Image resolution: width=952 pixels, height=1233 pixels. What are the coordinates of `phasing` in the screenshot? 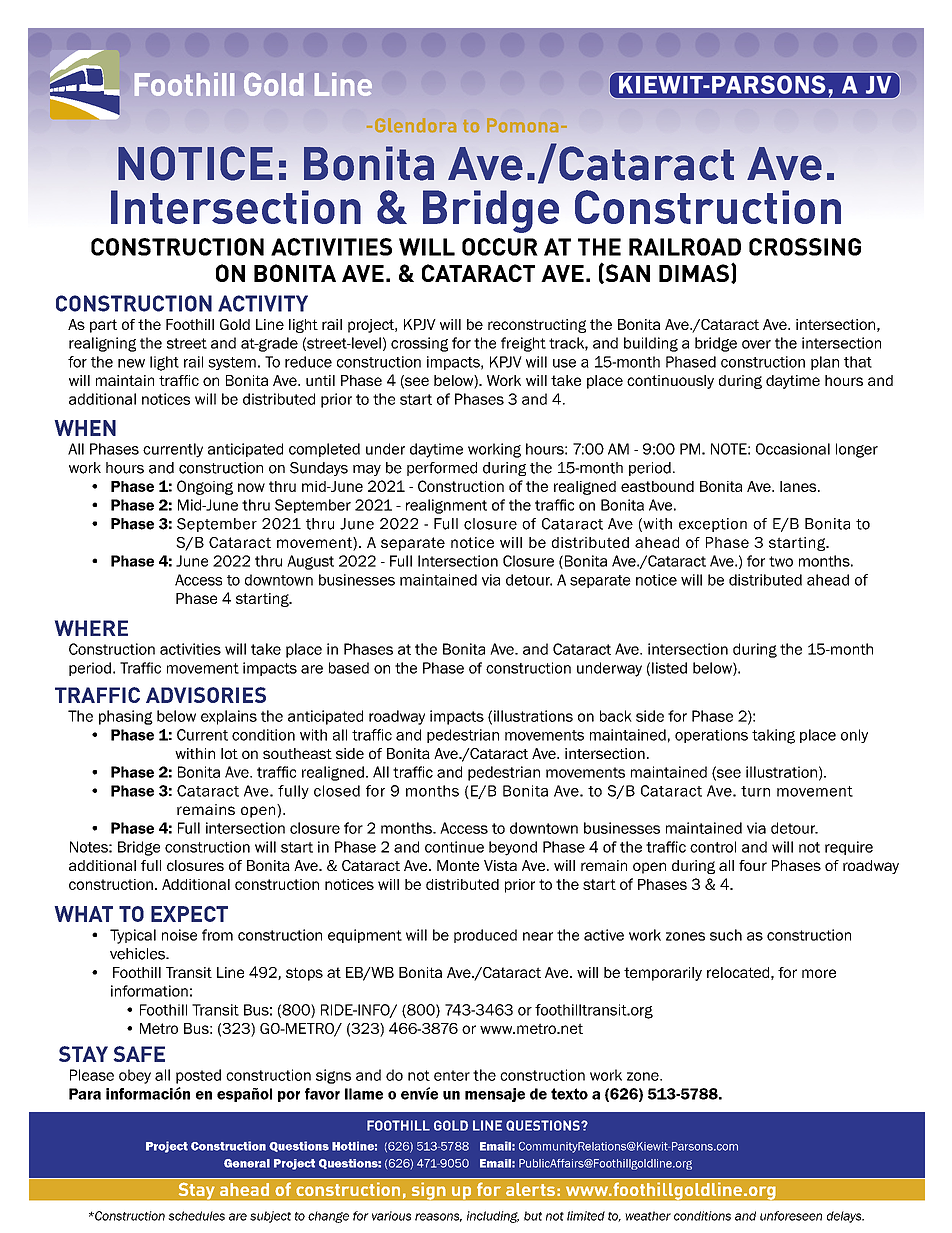 It's located at (126, 717).
